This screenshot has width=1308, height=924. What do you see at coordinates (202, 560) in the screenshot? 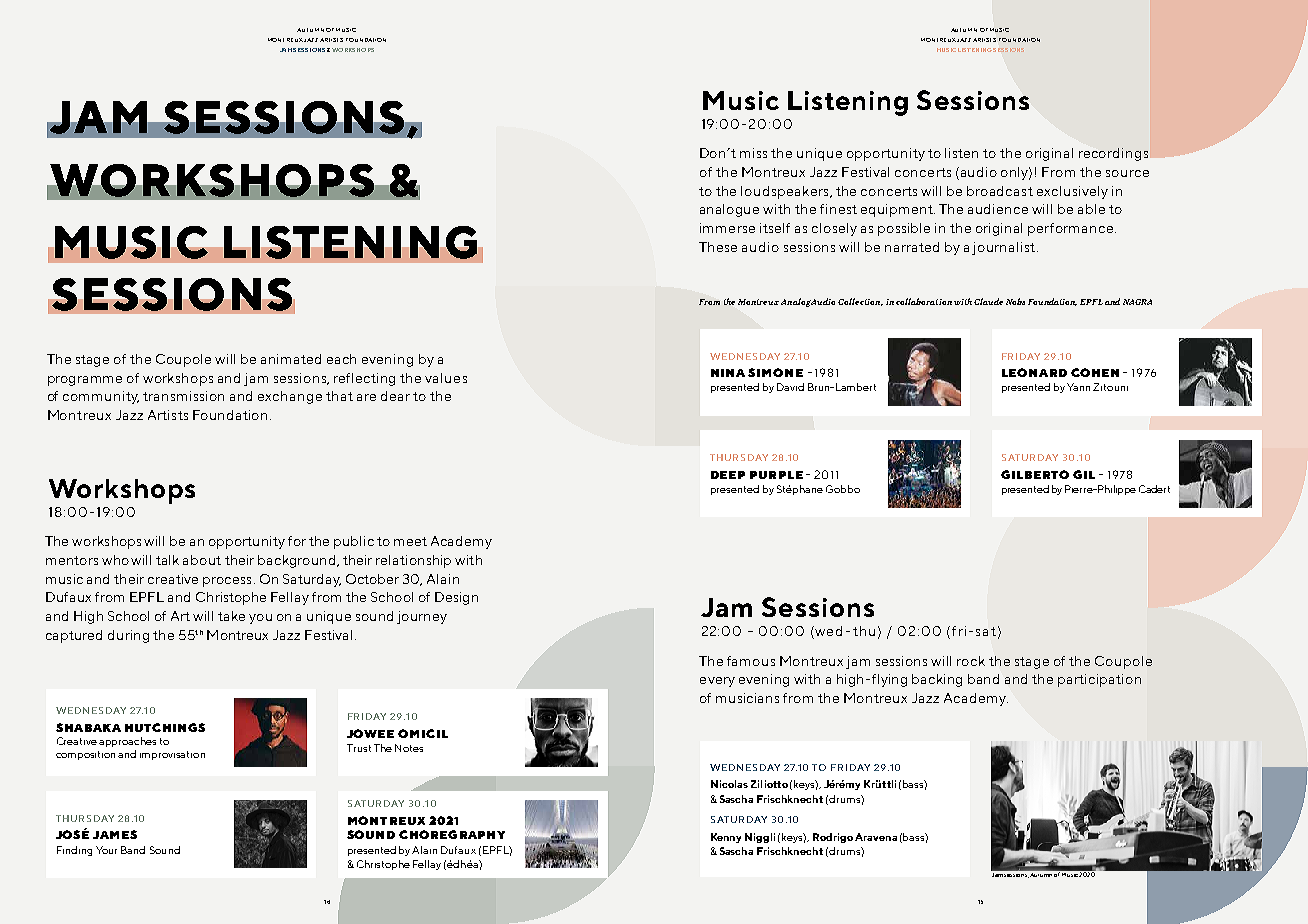
I see `about` at bounding box center [202, 560].
